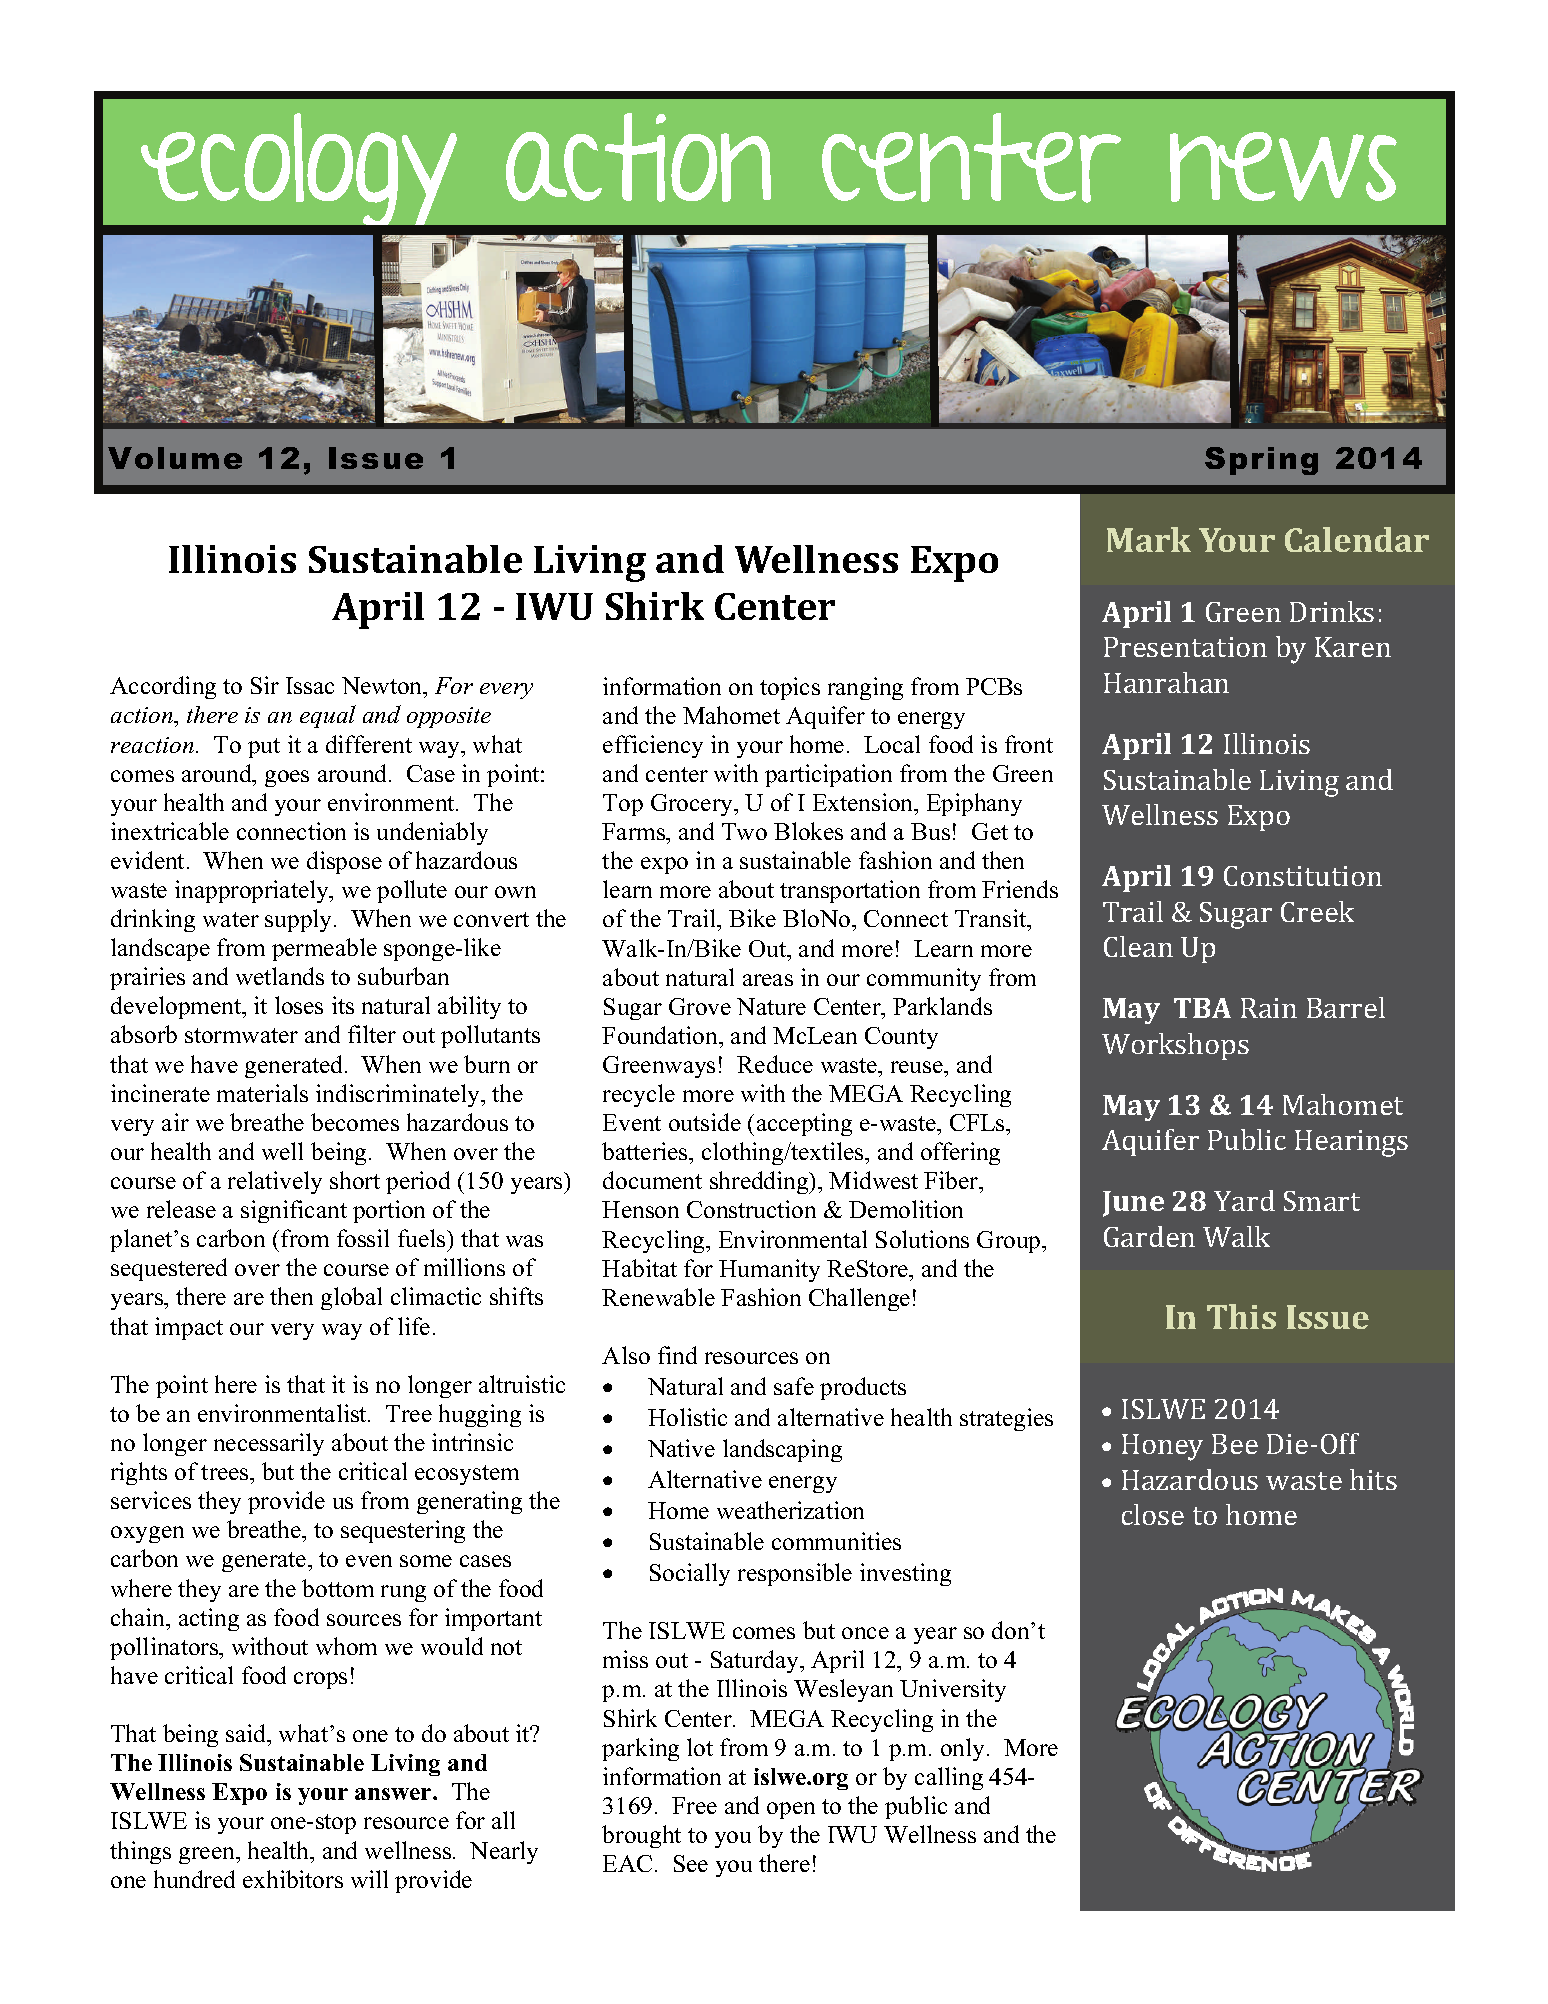 Image resolution: width=1548 pixels, height=2004 pixels. What do you see at coordinates (1241, 1316) in the screenshot?
I see `This` at bounding box center [1241, 1316].
